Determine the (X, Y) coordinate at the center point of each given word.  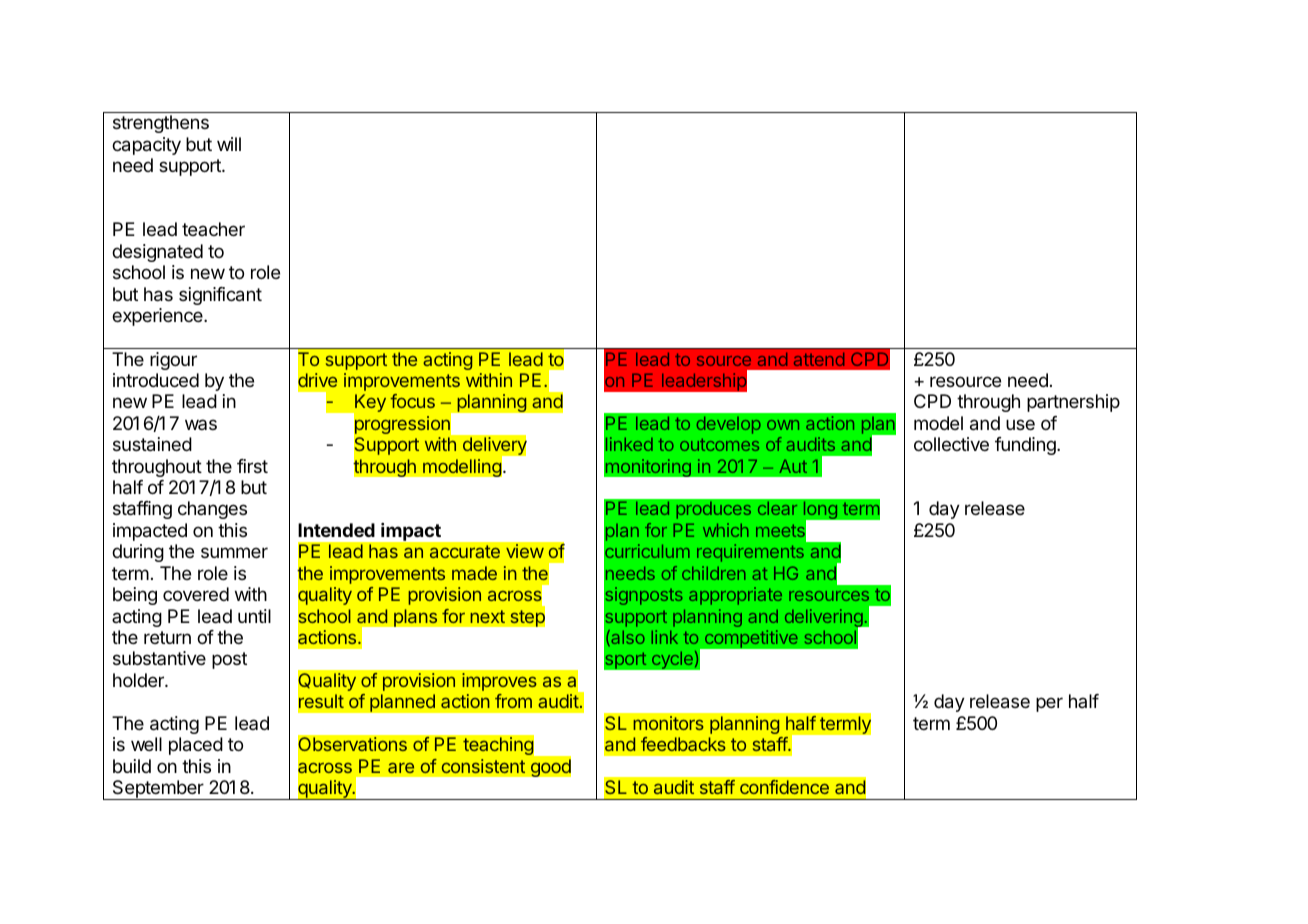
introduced (156, 380)
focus (412, 401)
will (229, 144)
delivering (825, 619)
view (525, 551)
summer (234, 552)
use (1020, 424)
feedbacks (683, 744)
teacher (213, 229)
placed (196, 746)
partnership (1073, 403)
